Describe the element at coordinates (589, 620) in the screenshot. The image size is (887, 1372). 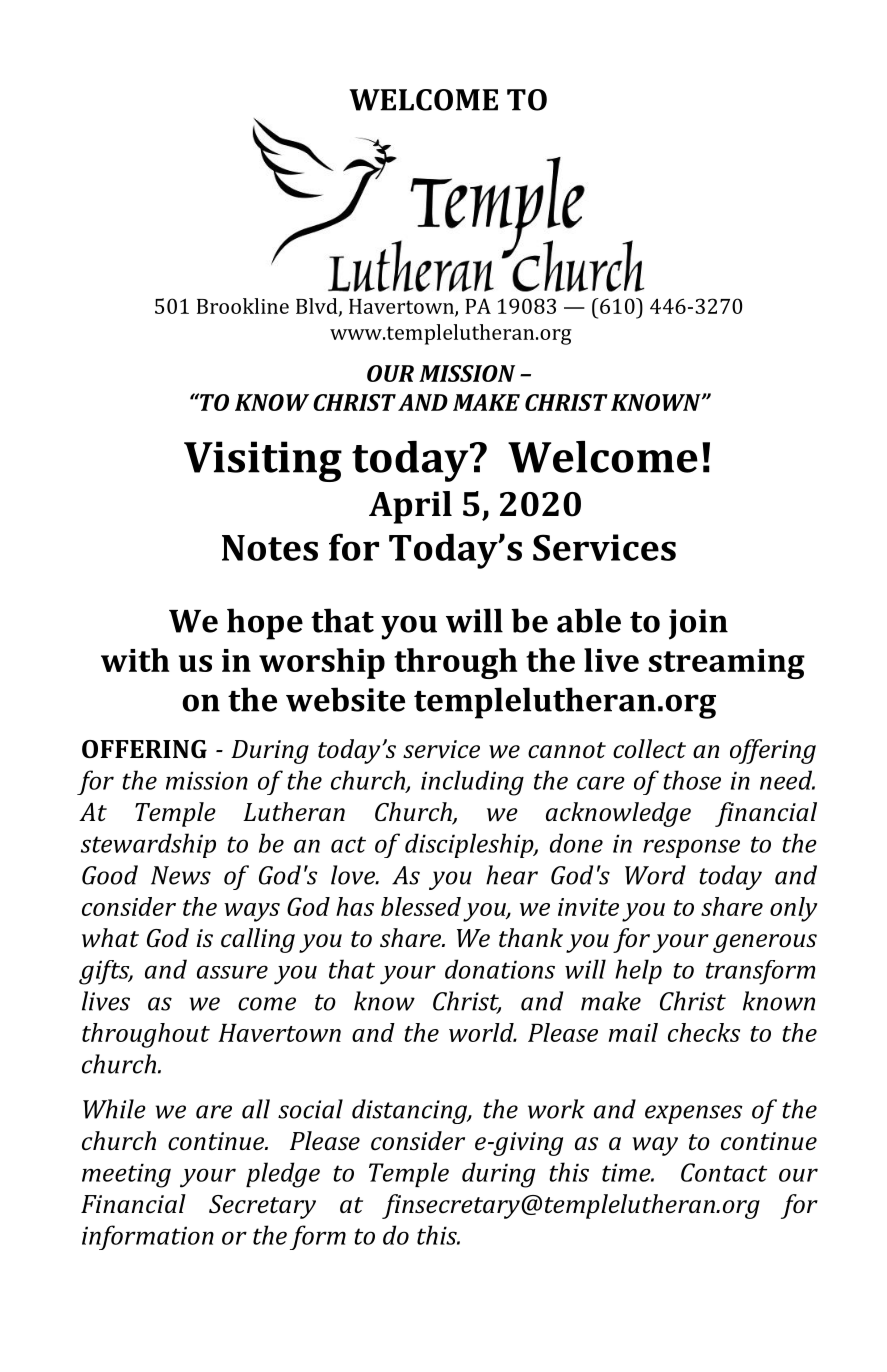
I see `able` at that location.
